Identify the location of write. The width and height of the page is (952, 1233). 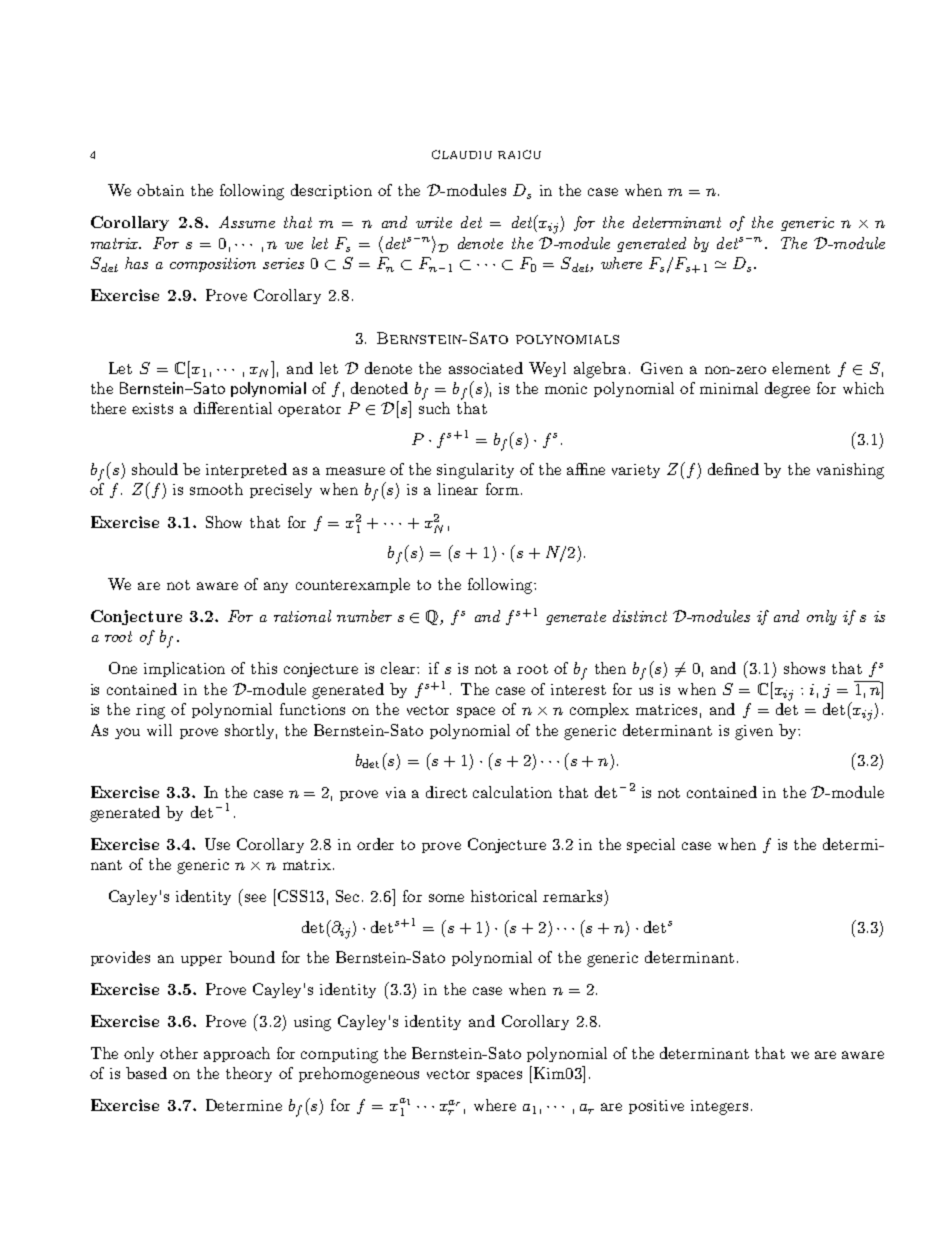
(434, 222).
